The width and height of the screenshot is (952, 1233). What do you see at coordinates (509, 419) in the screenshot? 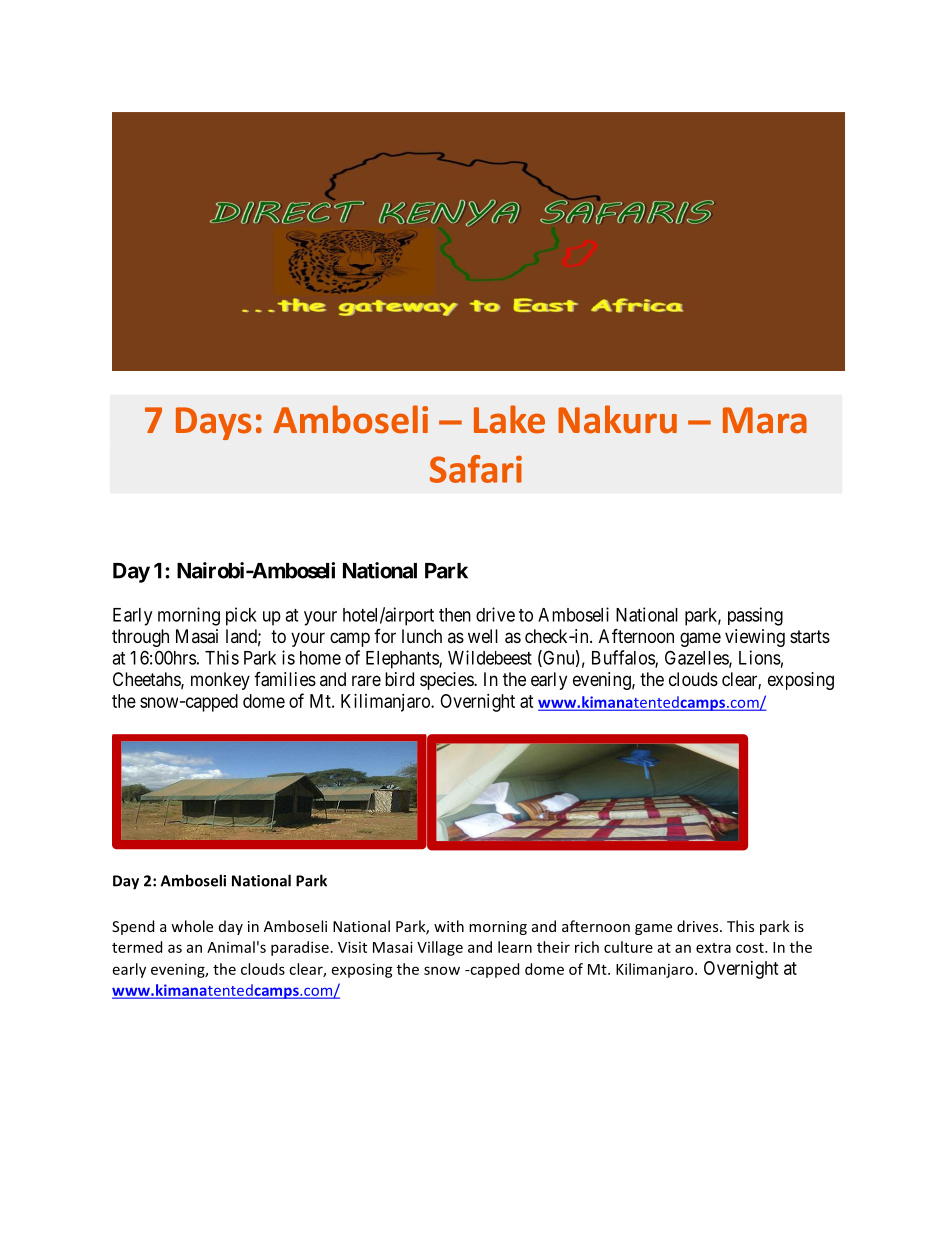
I see `Lake` at bounding box center [509, 419].
